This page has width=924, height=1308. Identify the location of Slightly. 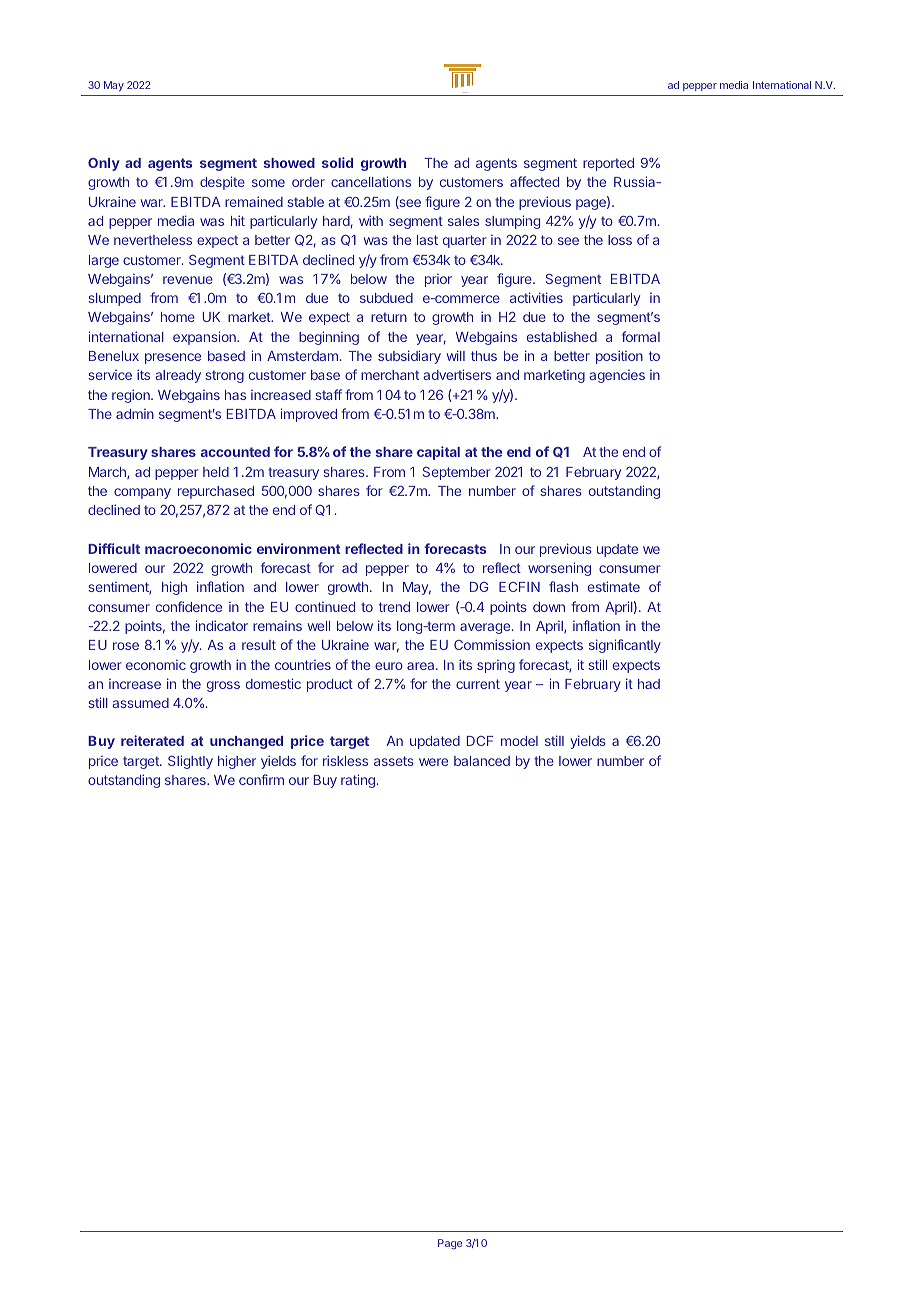
(190, 762).
